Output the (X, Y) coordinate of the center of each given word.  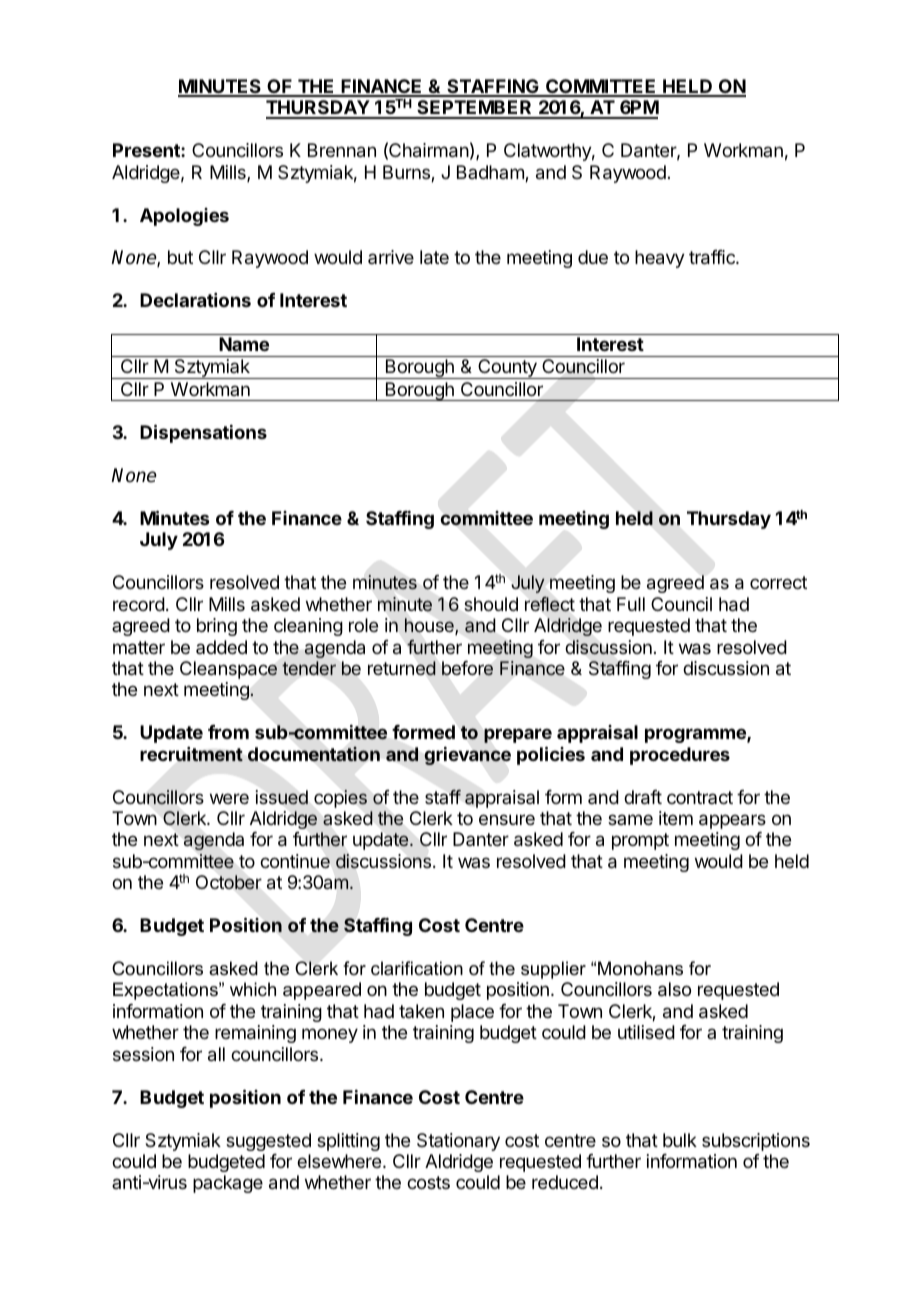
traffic (713, 257)
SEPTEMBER (474, 109)
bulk (680, 1140)
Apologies (184, 217)
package (228, 1184)
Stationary (458, 1142)
